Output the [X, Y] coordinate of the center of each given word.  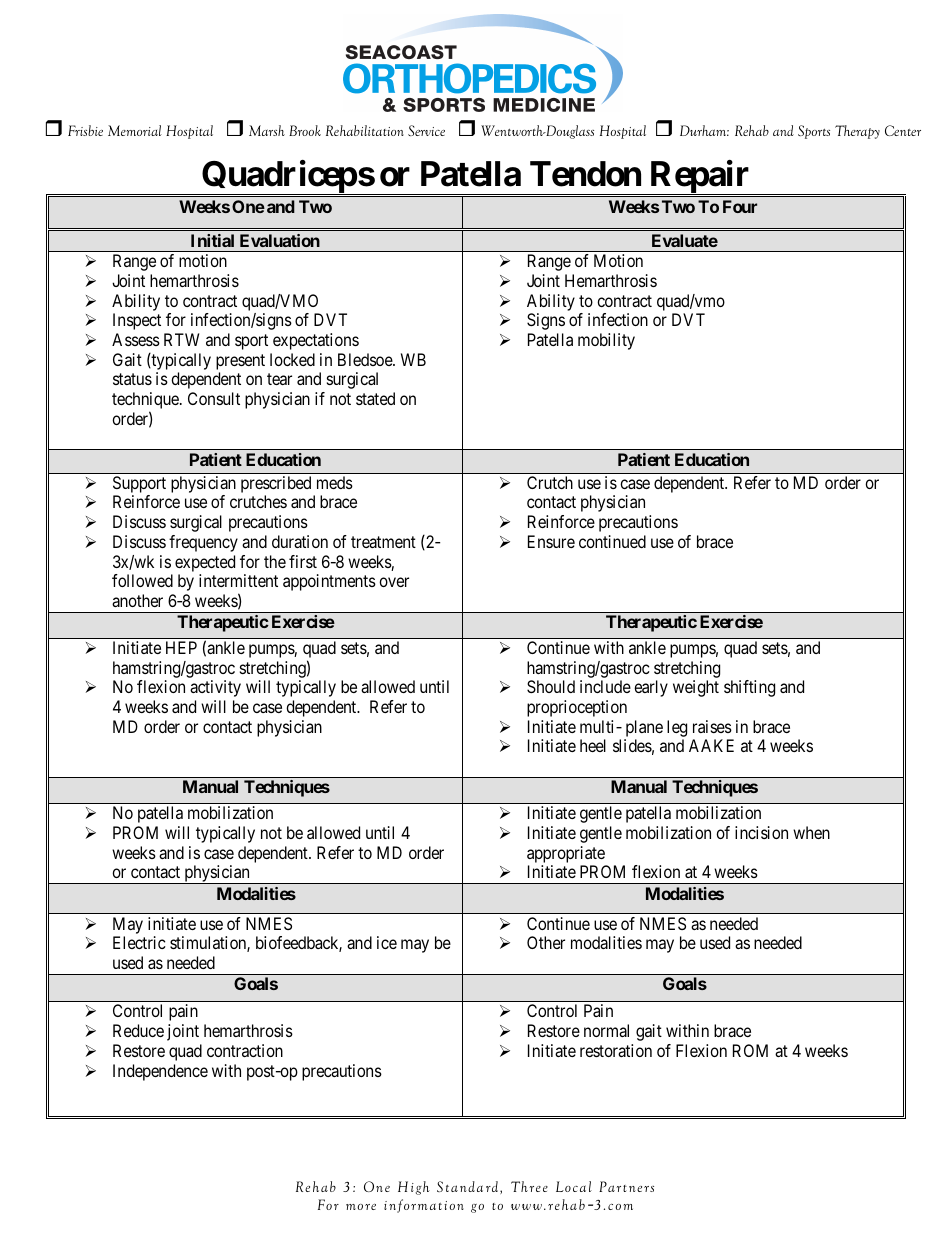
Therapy [857, 132]
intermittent [238, 580]
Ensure [551, 541]
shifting [749, 688]
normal [606, 1030]
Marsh [267, 130]
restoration [616, 1050]
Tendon [585, 174]
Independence [160, 1072]
